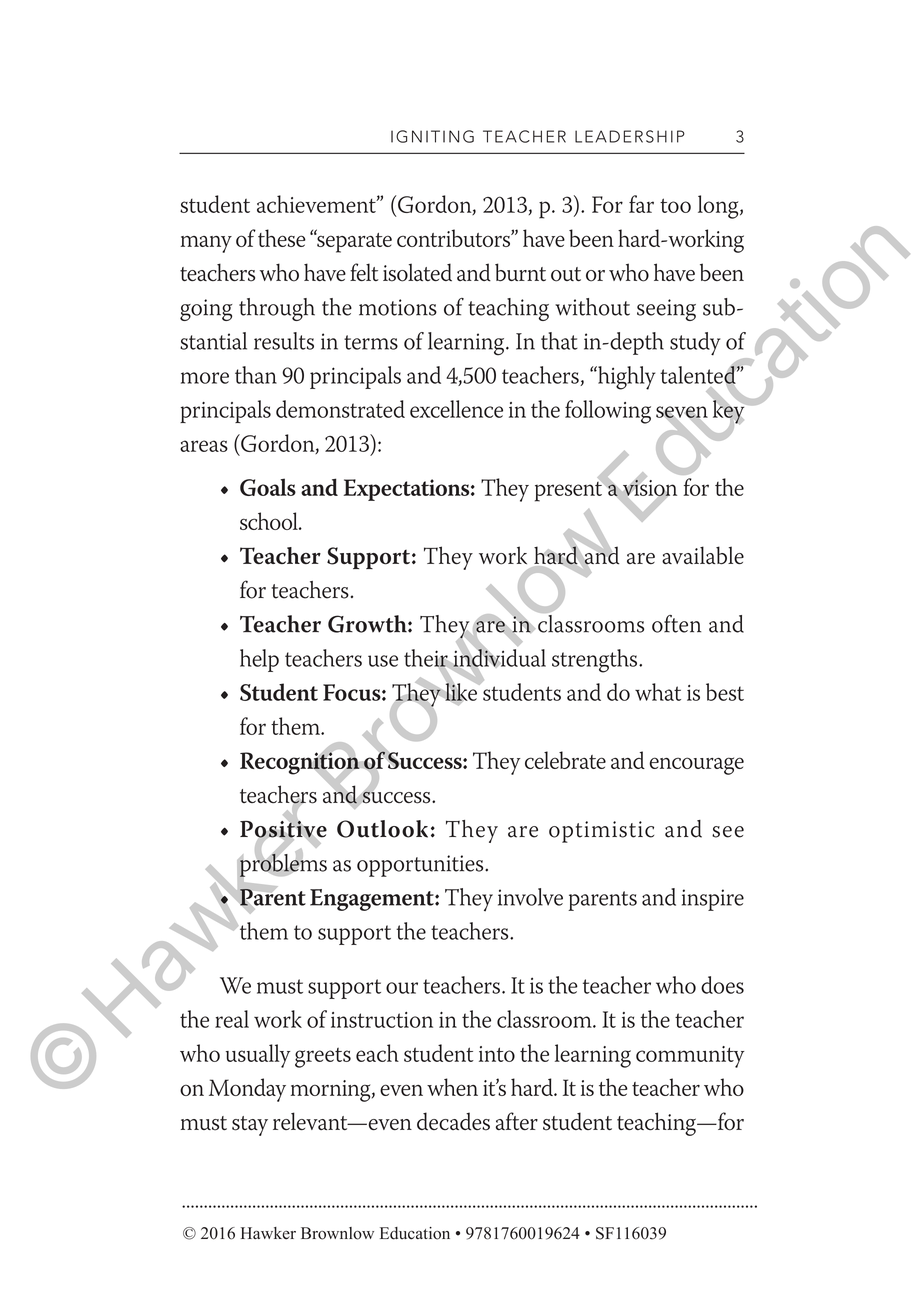  I want to click on Monday, so click(247, 1090).
